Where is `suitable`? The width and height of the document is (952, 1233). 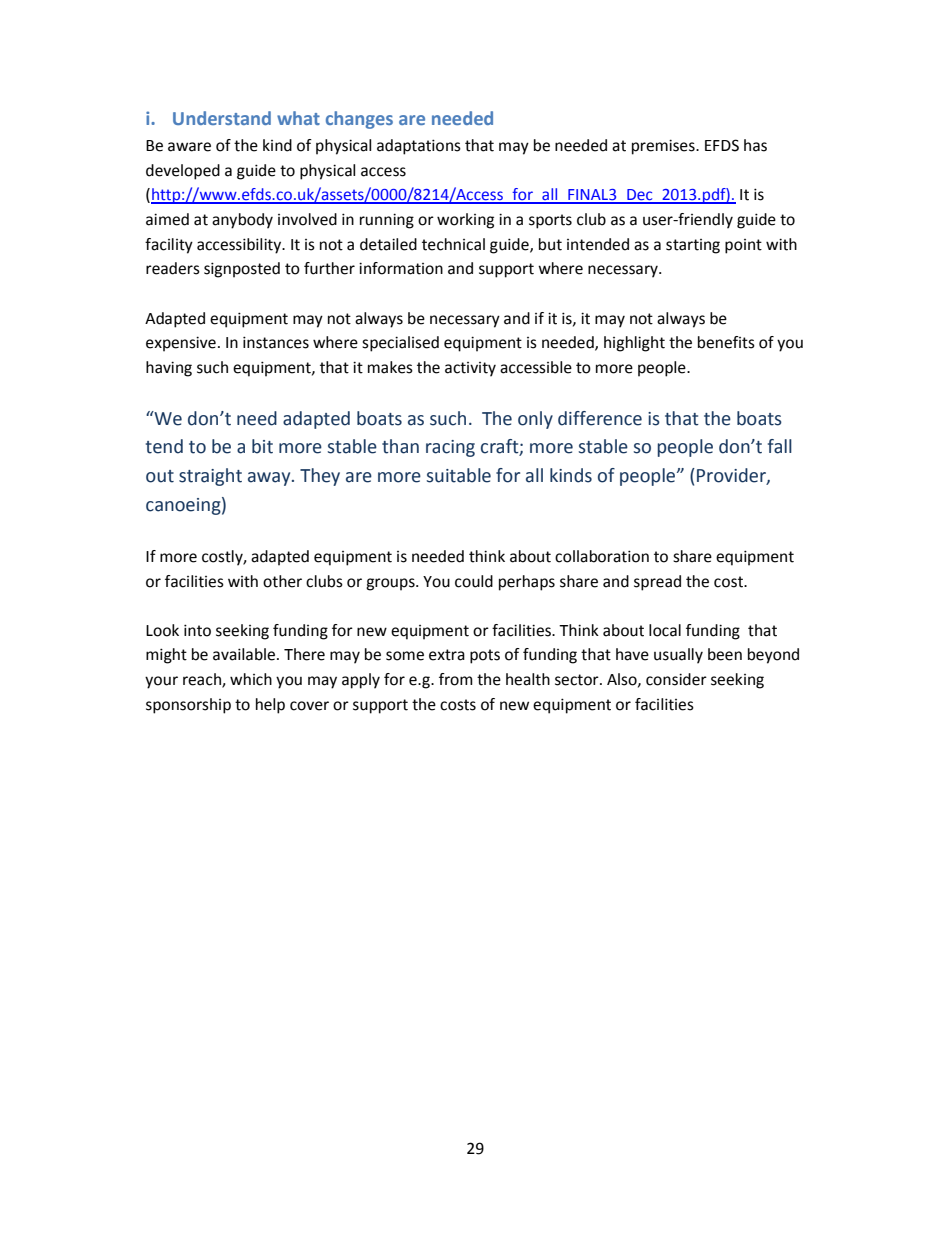
suitable is located at coordinates (459, 475).
